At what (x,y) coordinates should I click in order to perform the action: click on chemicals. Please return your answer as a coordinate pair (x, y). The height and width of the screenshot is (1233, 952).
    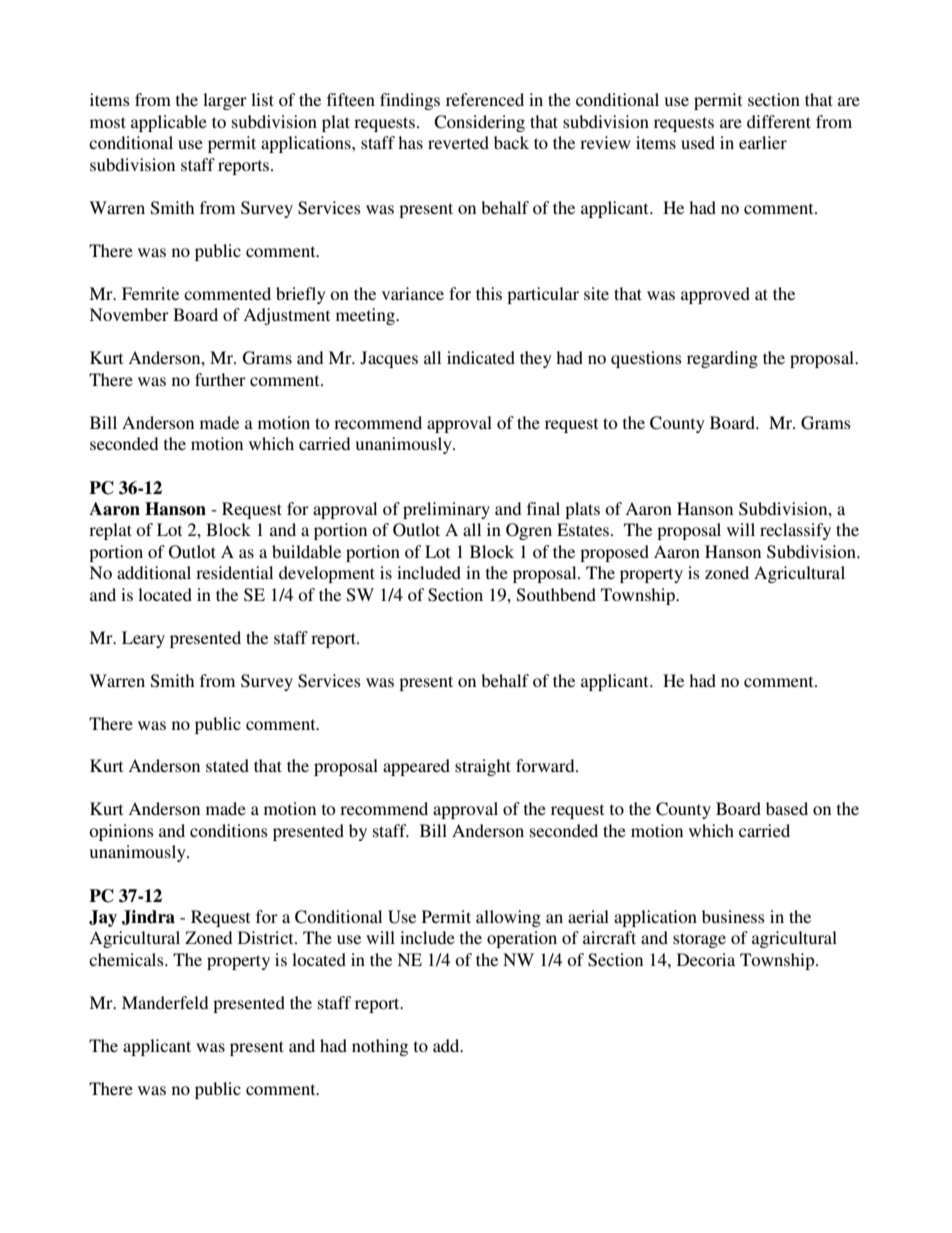
    Looking at the image, I should click on (127, 959).
